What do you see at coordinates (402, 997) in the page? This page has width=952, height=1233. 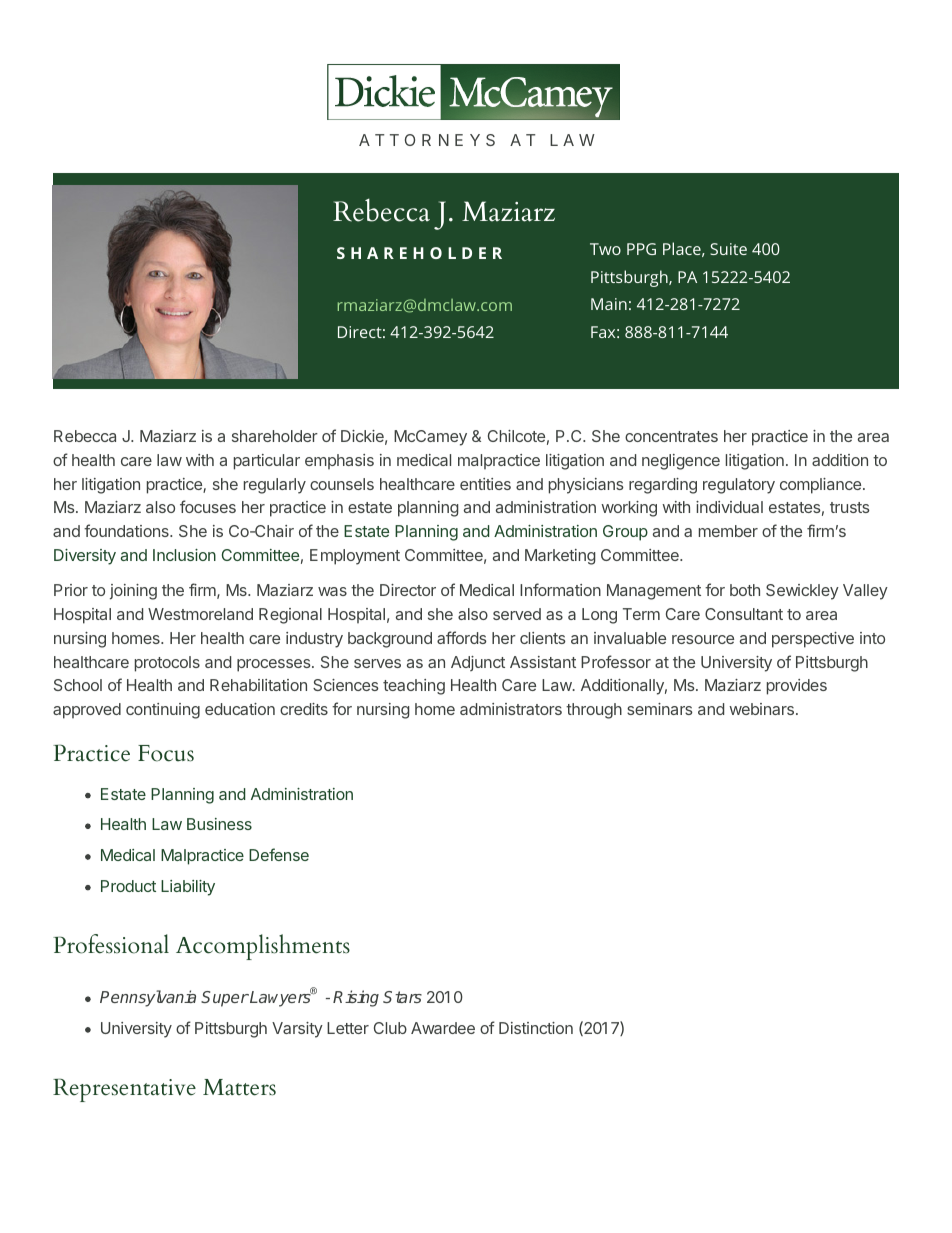 I see `Stars` at bounding box center [402, 997].
